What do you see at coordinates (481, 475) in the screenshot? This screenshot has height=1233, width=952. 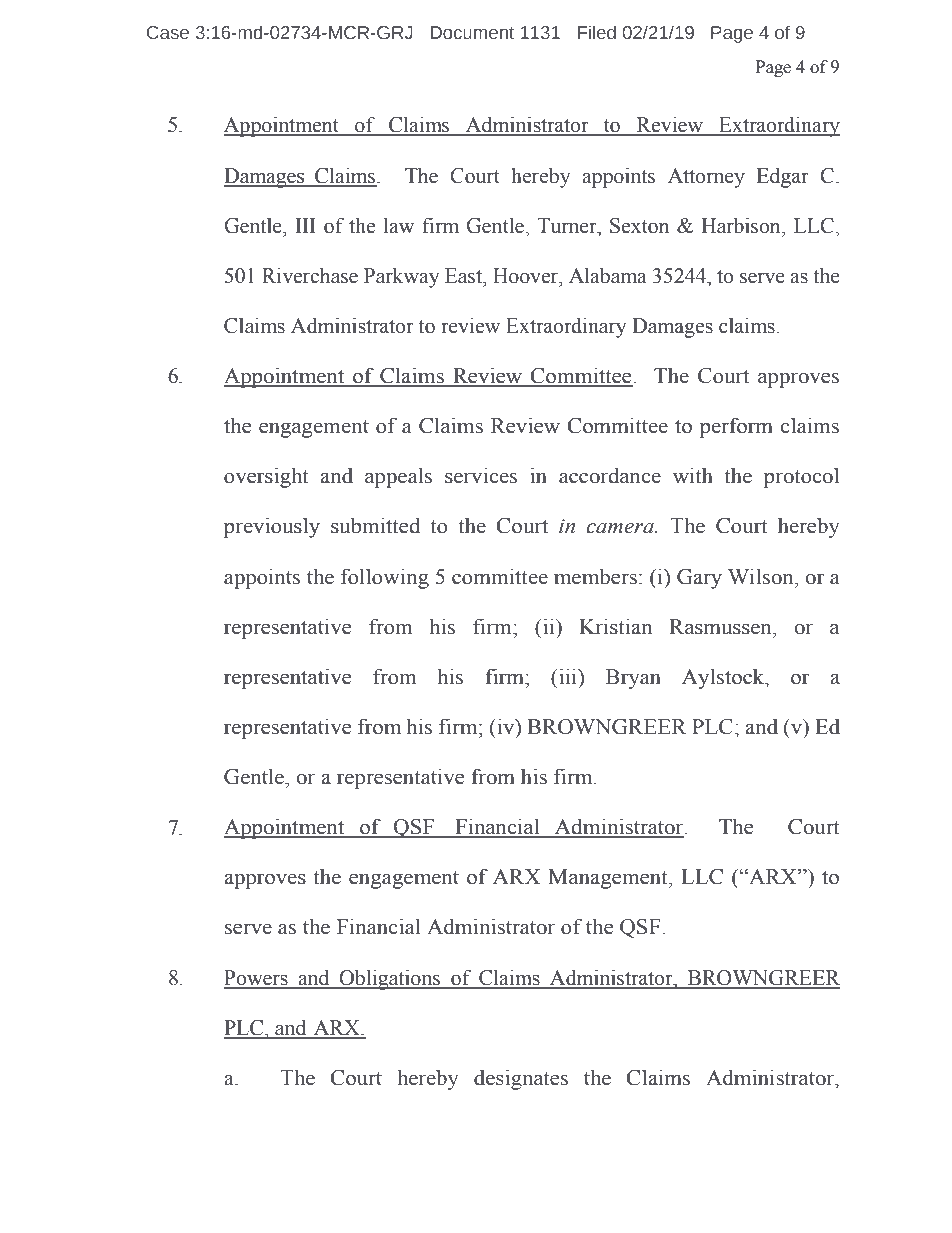 I see `services` at bounding box center [481, 475].
